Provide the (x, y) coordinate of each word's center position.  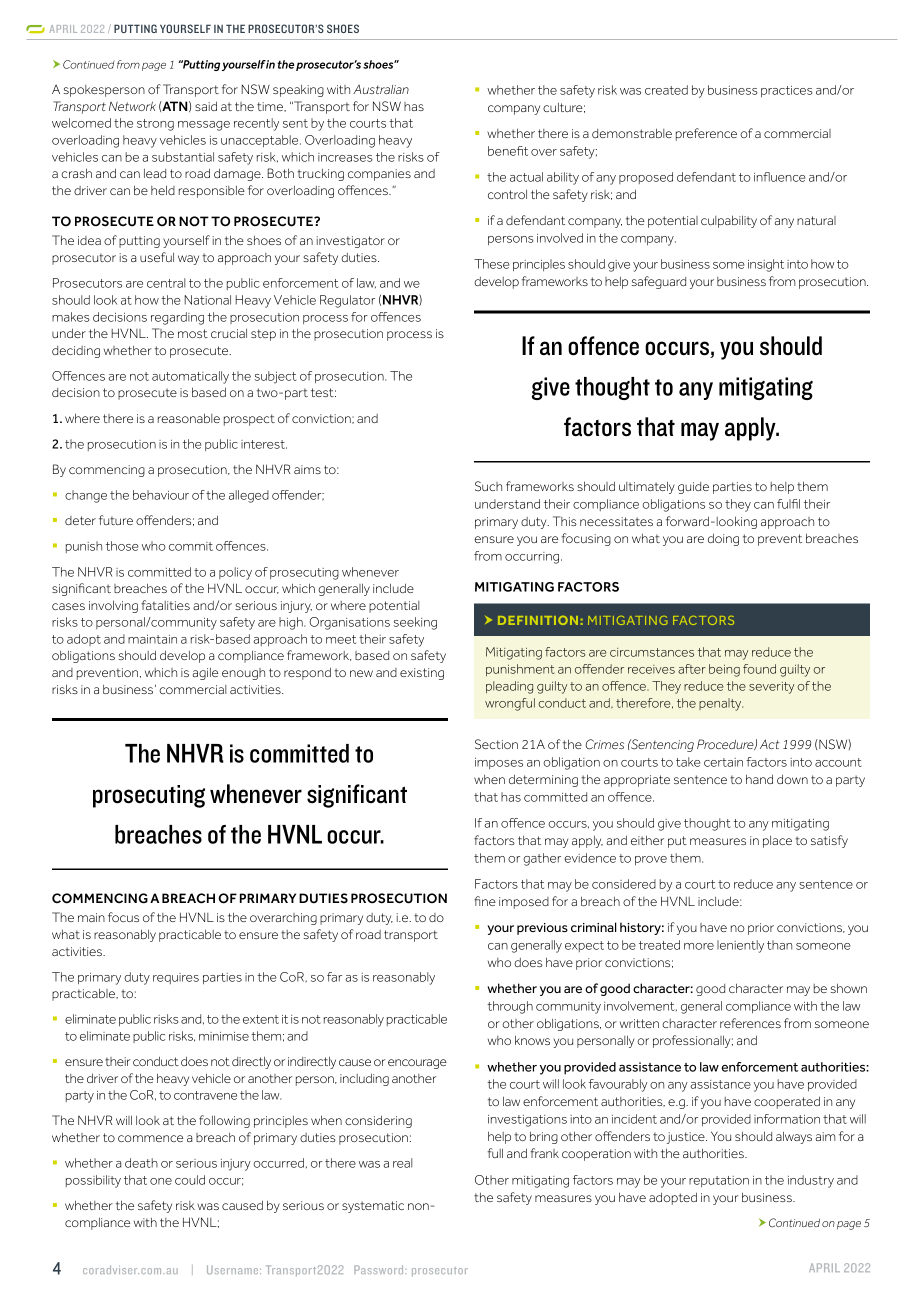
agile (205, 674)
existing (422, 674)
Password (380, 1269)
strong (155, 125)
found (759, 669)
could (190, 1180)
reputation (719, 1181)
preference (706, 134)
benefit (508, 151)
